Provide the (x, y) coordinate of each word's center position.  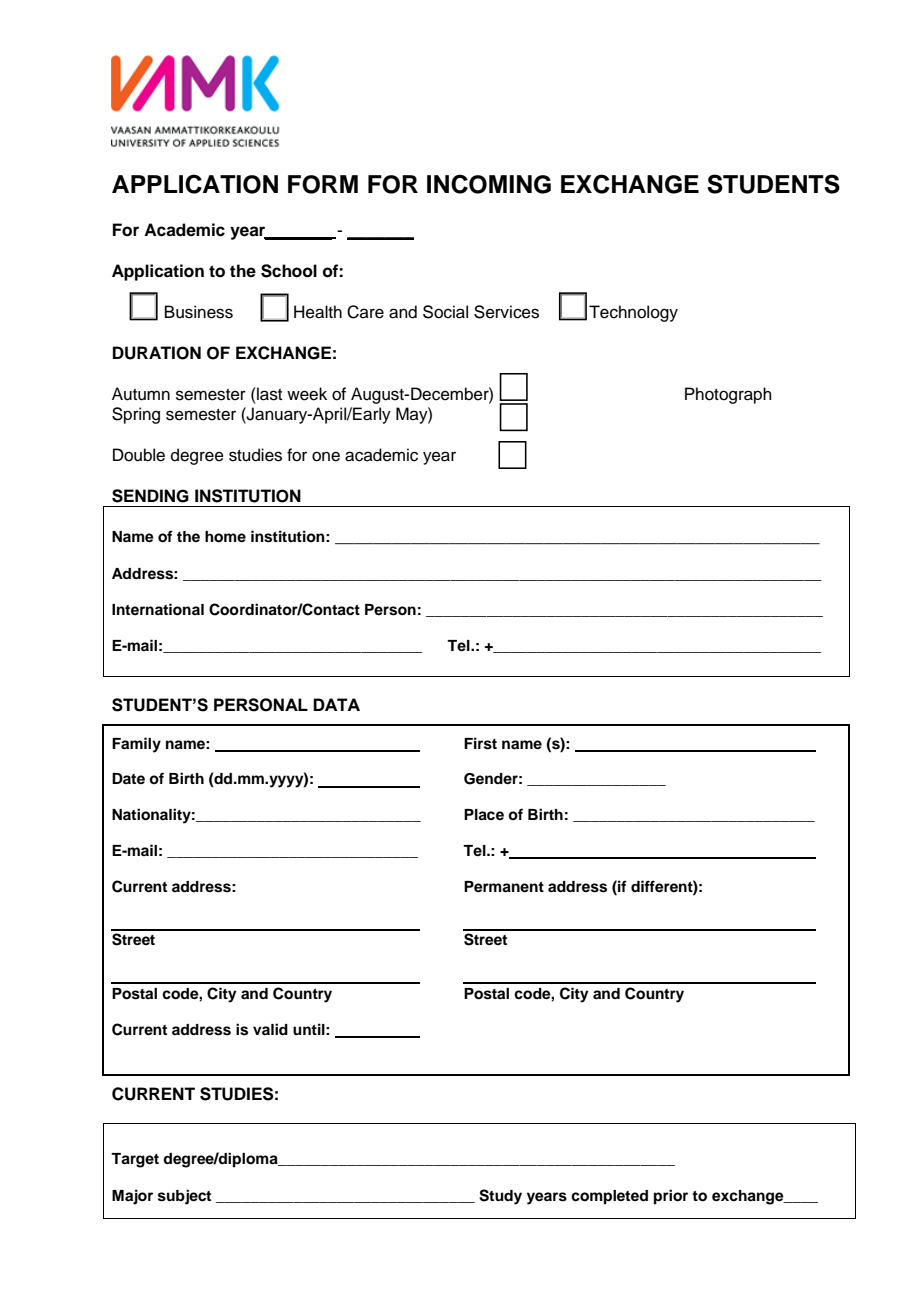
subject (184, 1197)
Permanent (504, 887)
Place (484, 815)
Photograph (728, 395)
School (289, 271)
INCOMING (489, 184)
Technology (633, 313)
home (225, 537)
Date (128, 778)
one (326, 456)
